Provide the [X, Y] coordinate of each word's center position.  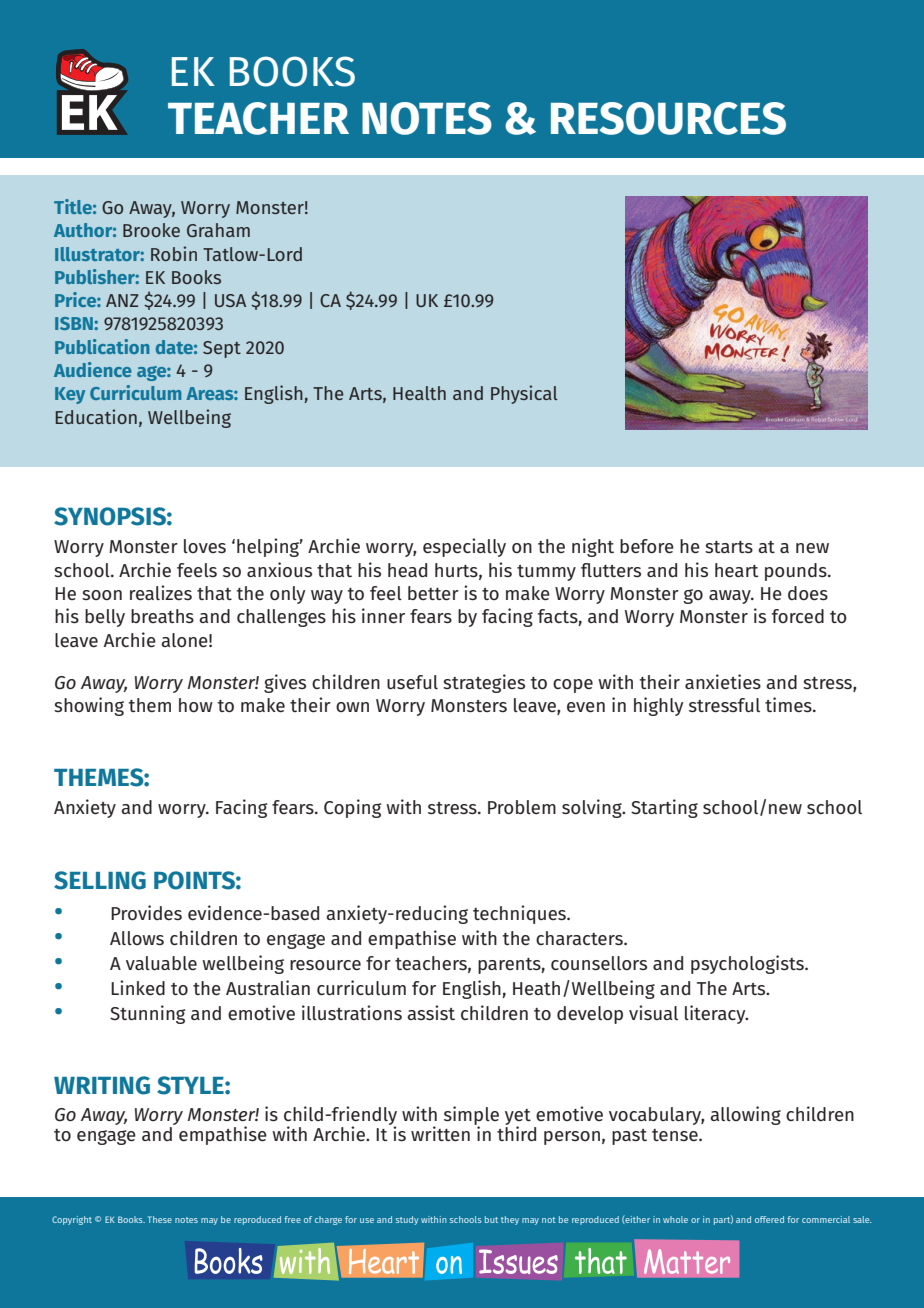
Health [419, 393]
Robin [174, 253]
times [789, 704]
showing [89, 706]
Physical [524, 394]
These [160, 1219]
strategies [484, 683]
